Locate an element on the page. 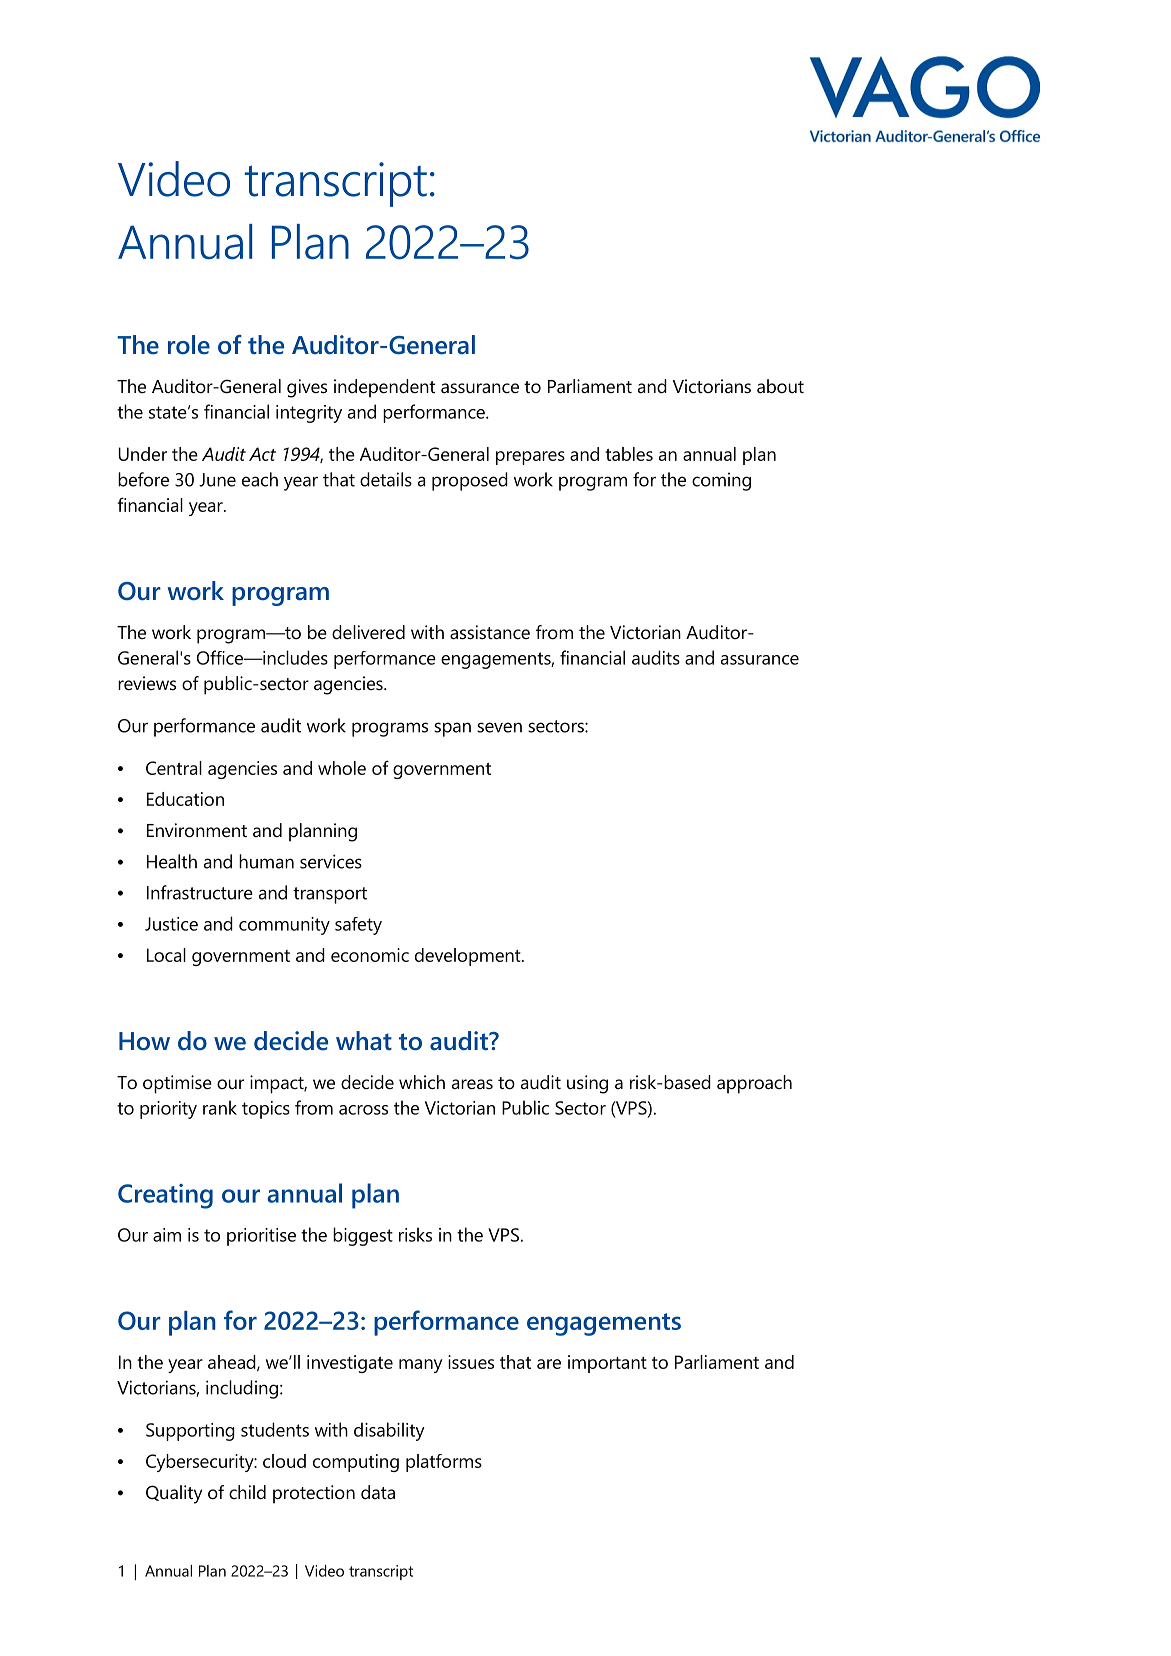  about is located at coordinates (780, 386).
